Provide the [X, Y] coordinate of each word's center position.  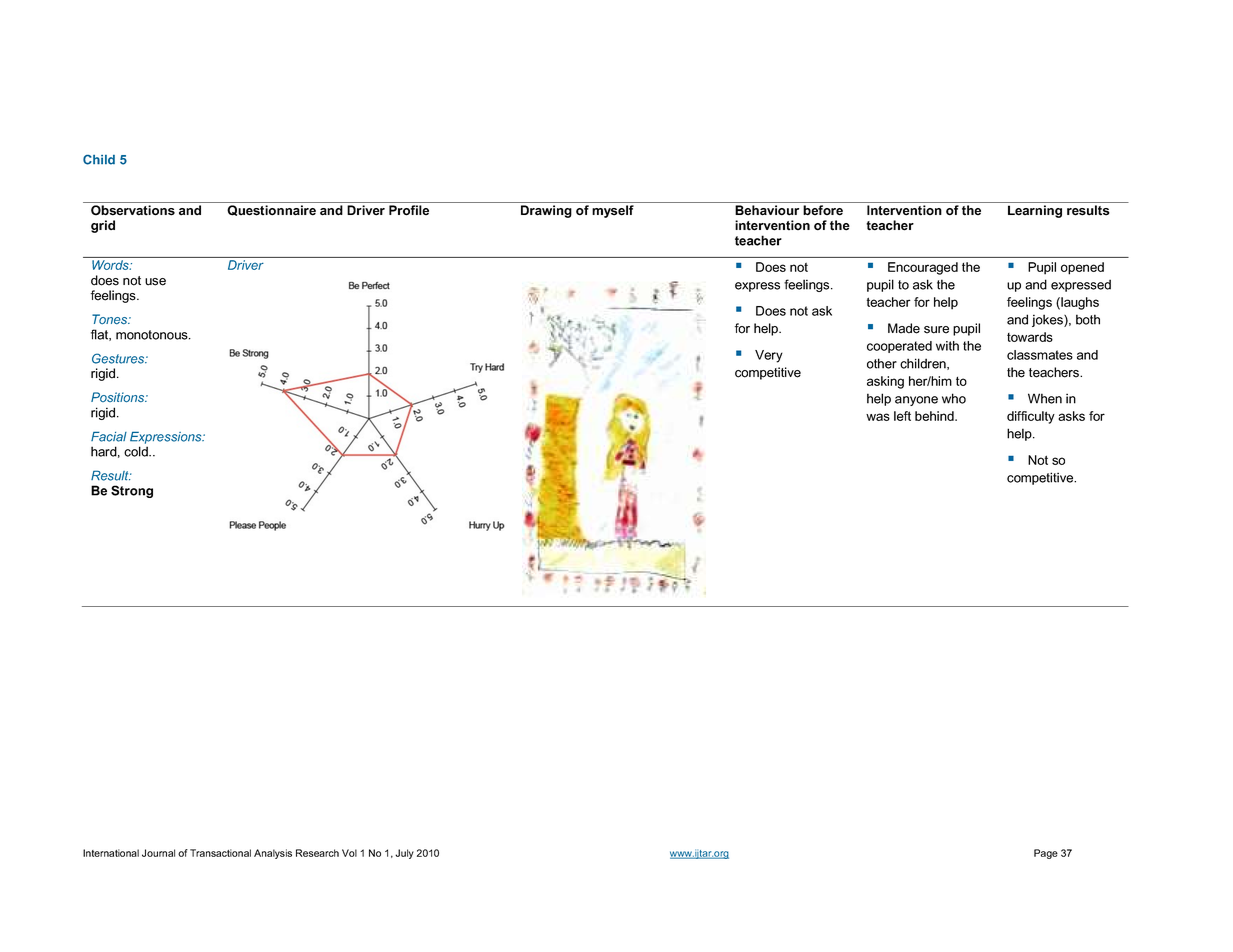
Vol [349, 853]
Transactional [220, 853]
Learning [1035, 211]
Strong [132, 491]
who [954, 398]
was [878, 417]
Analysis [273, 854]
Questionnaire [271, 210]
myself [613, 211]
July [404, 854]
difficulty [1031, 417]
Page [1046, 854]
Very [769, 356]
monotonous [153, 335]
